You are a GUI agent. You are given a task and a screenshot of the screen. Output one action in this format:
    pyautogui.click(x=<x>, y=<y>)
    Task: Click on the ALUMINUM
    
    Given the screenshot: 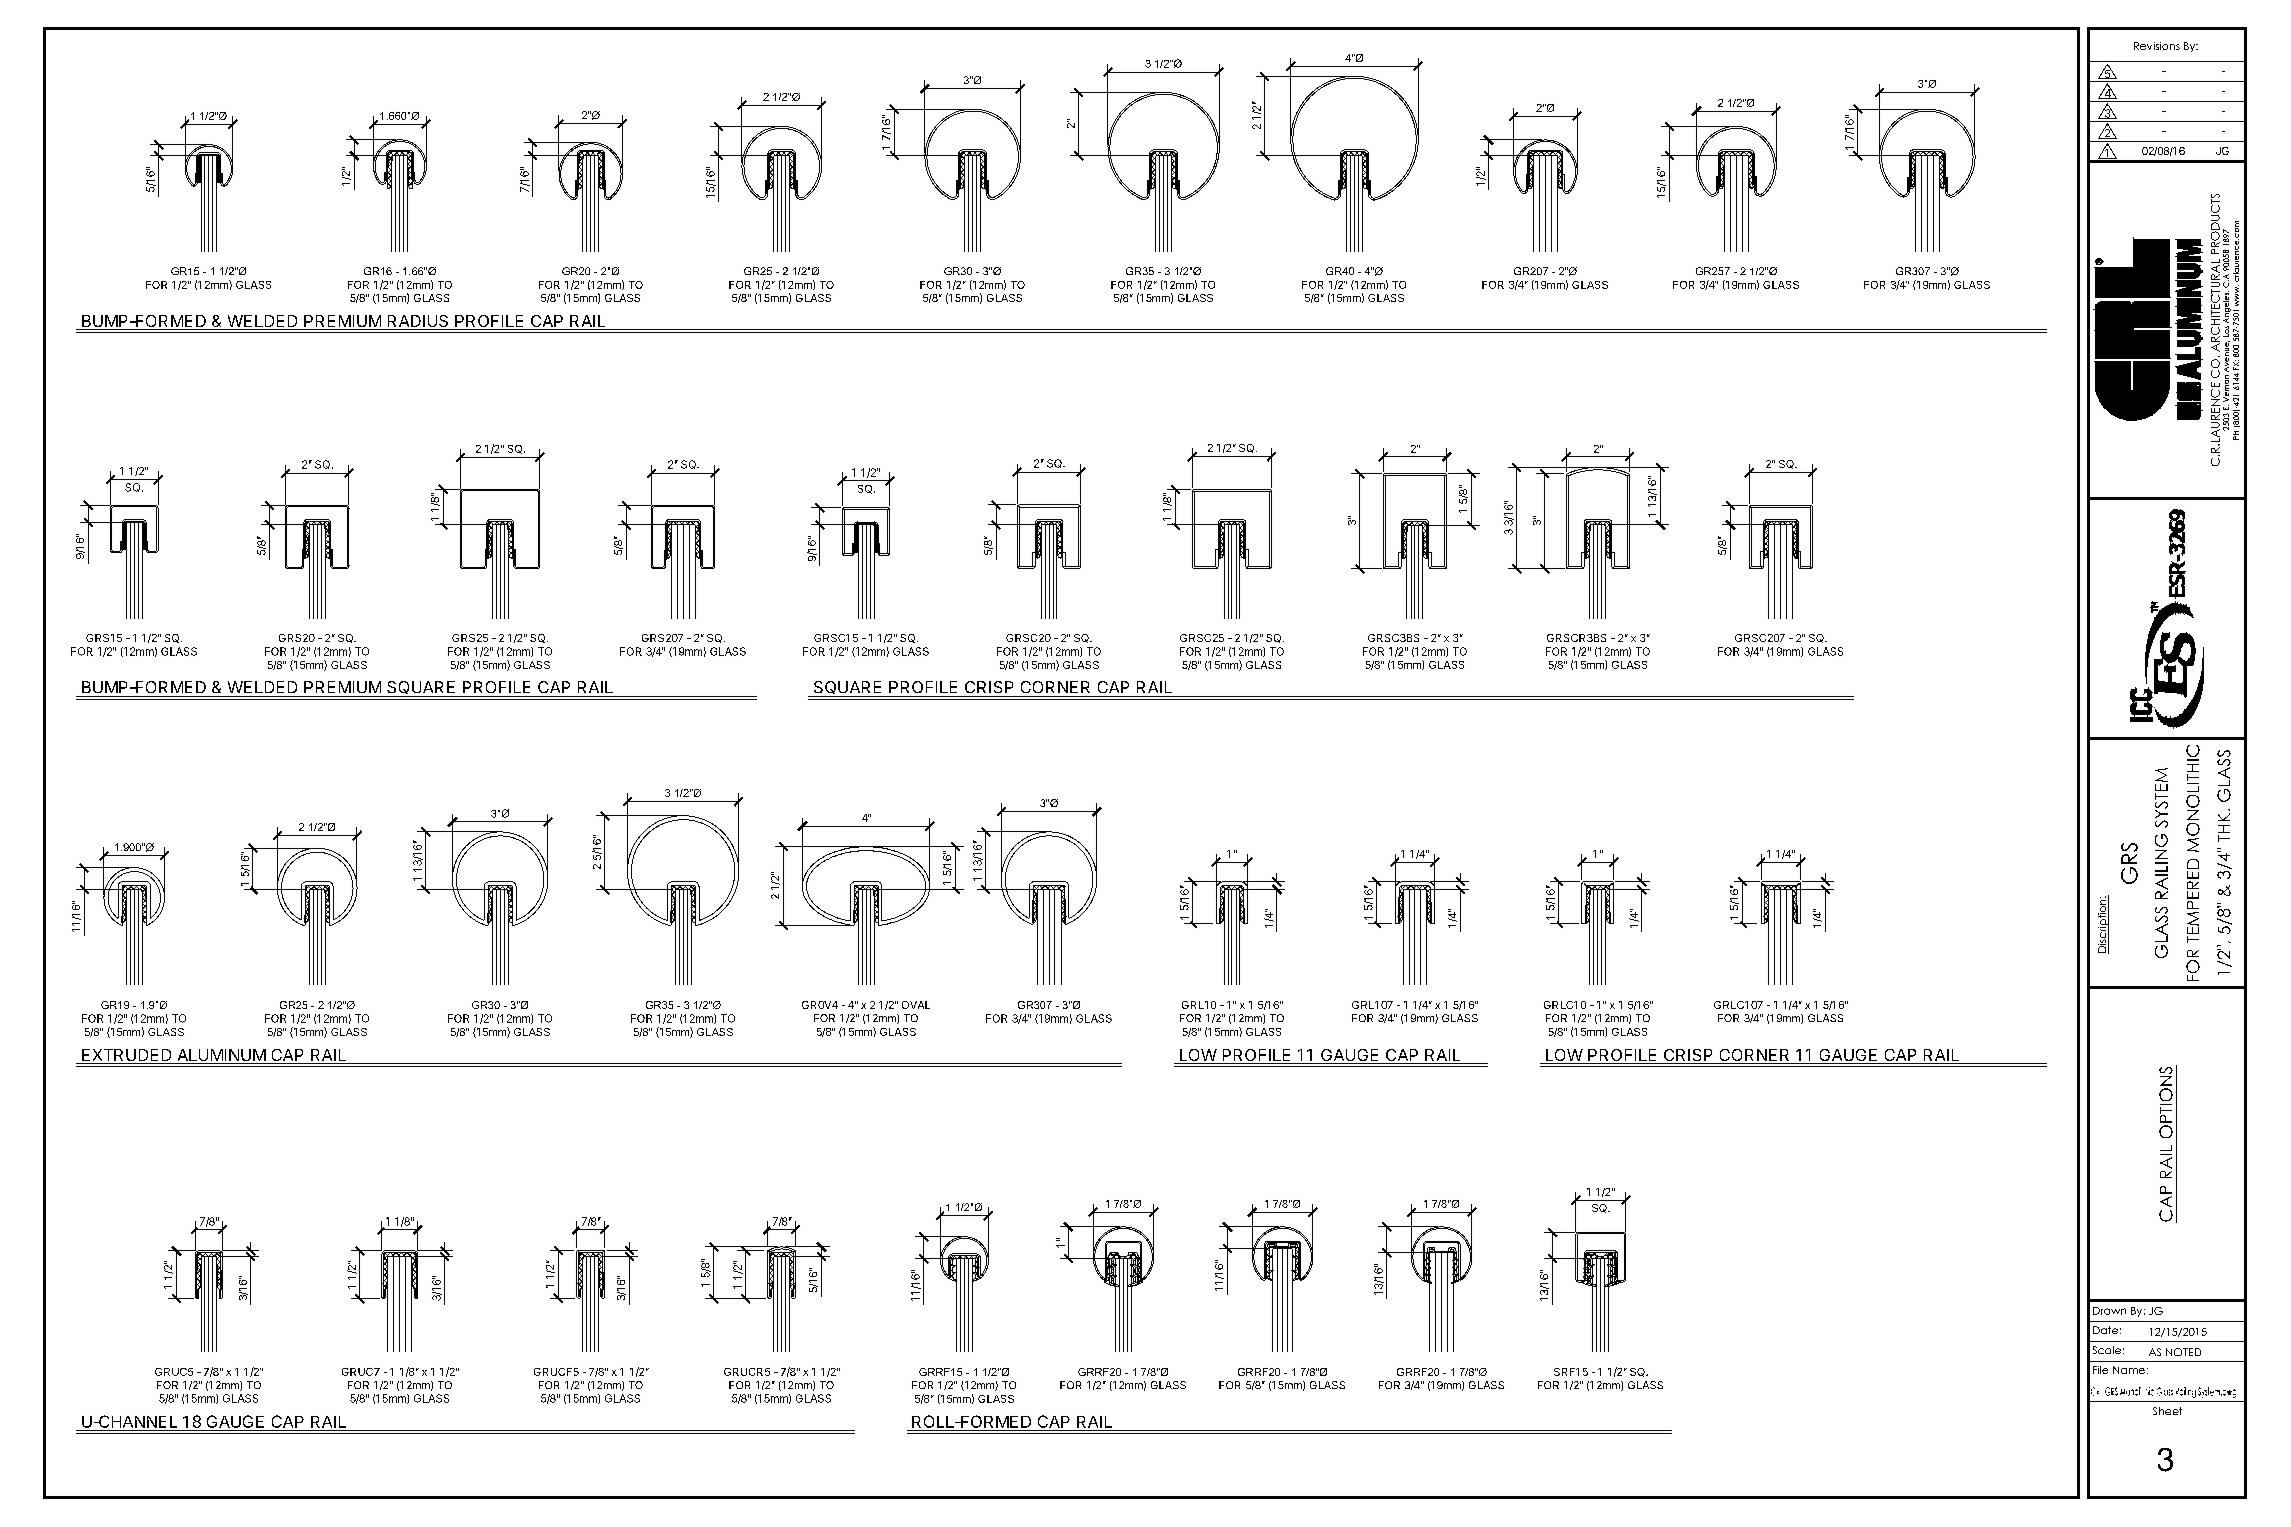 What is the action you would take?
    pyautogui.click(x=221, y=1056)
